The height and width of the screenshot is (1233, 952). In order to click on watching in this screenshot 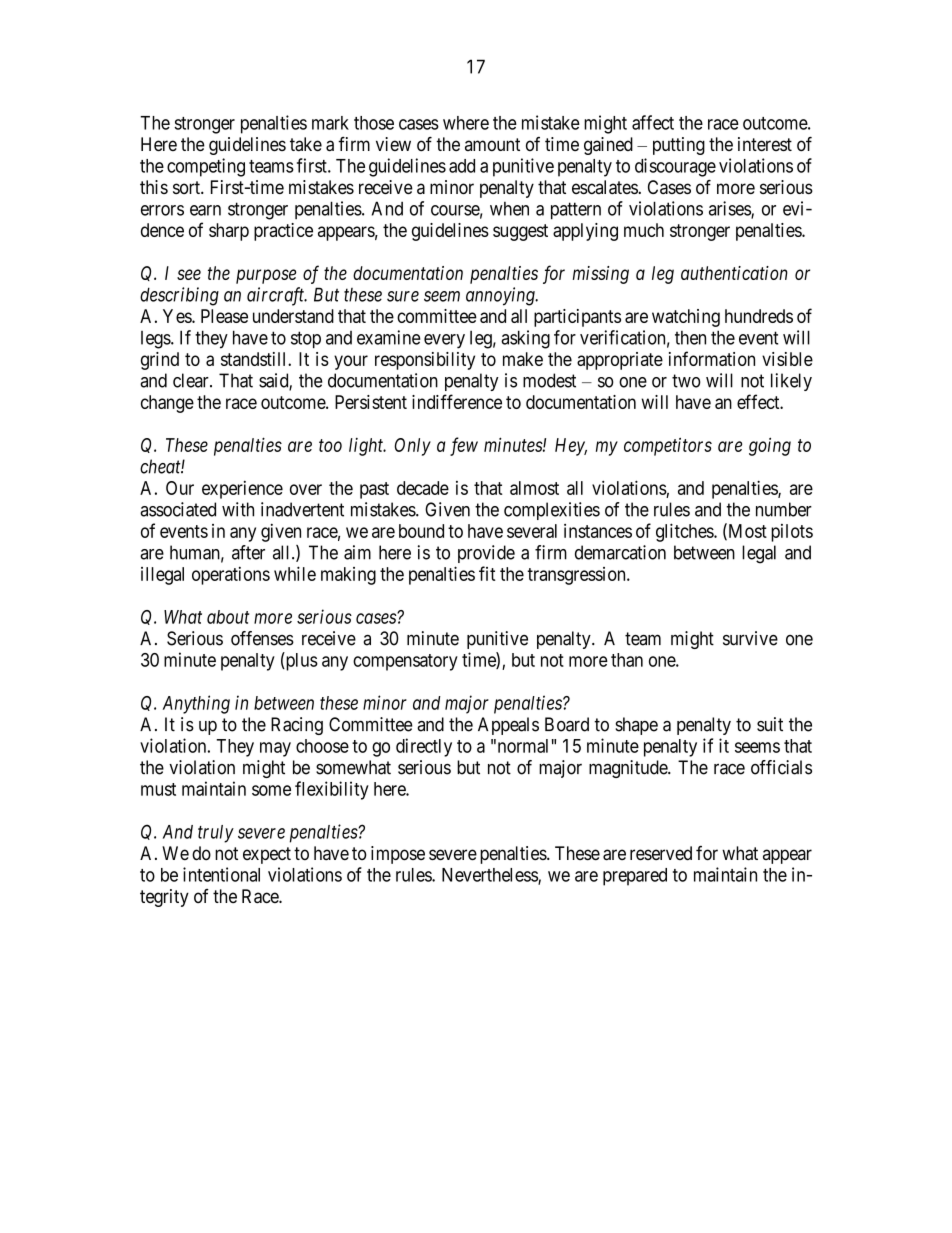, I will do `click(686, 318)`.
